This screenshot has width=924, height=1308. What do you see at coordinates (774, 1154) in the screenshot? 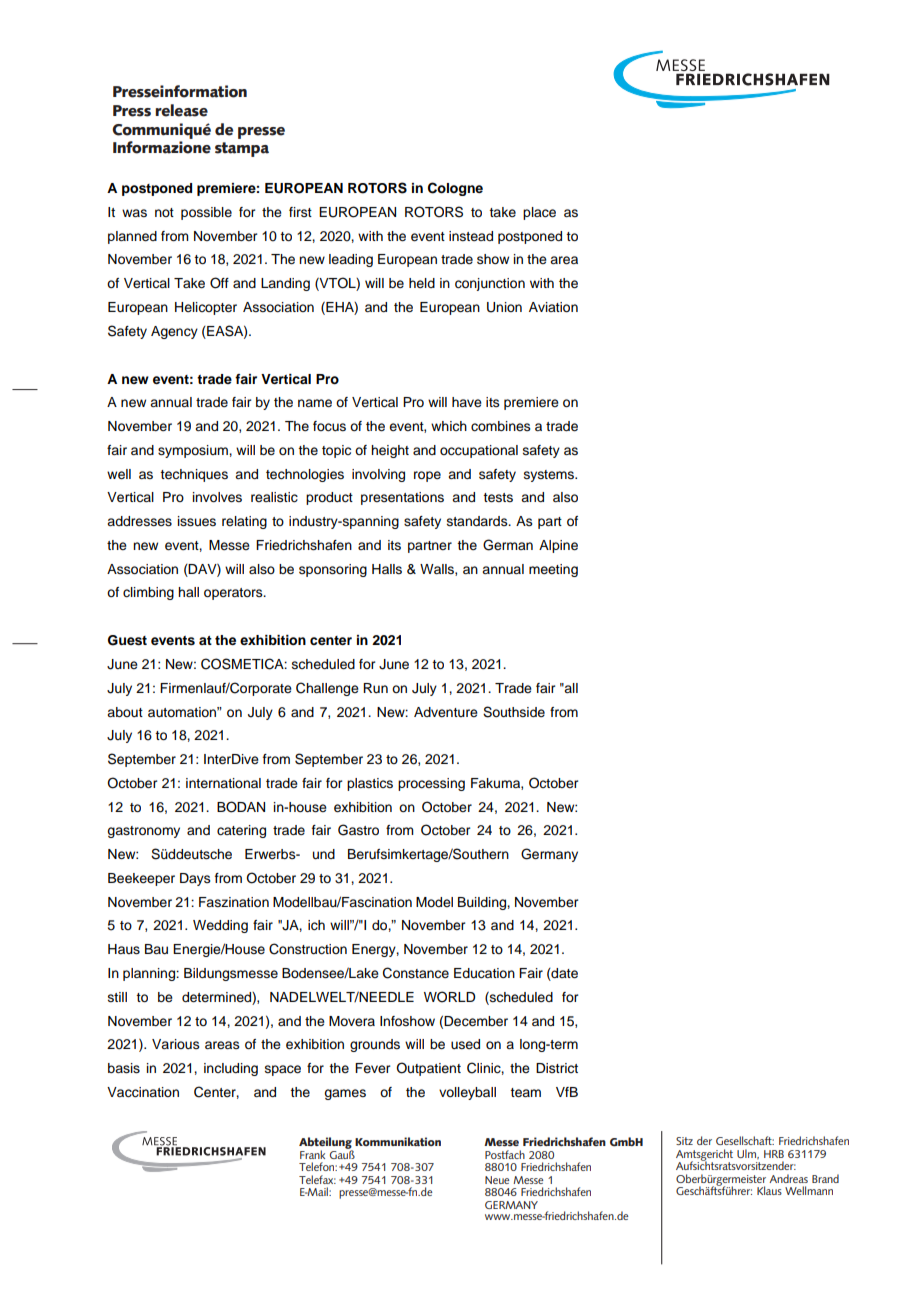
I see `HRB` at bounding box center [774, 1154].
